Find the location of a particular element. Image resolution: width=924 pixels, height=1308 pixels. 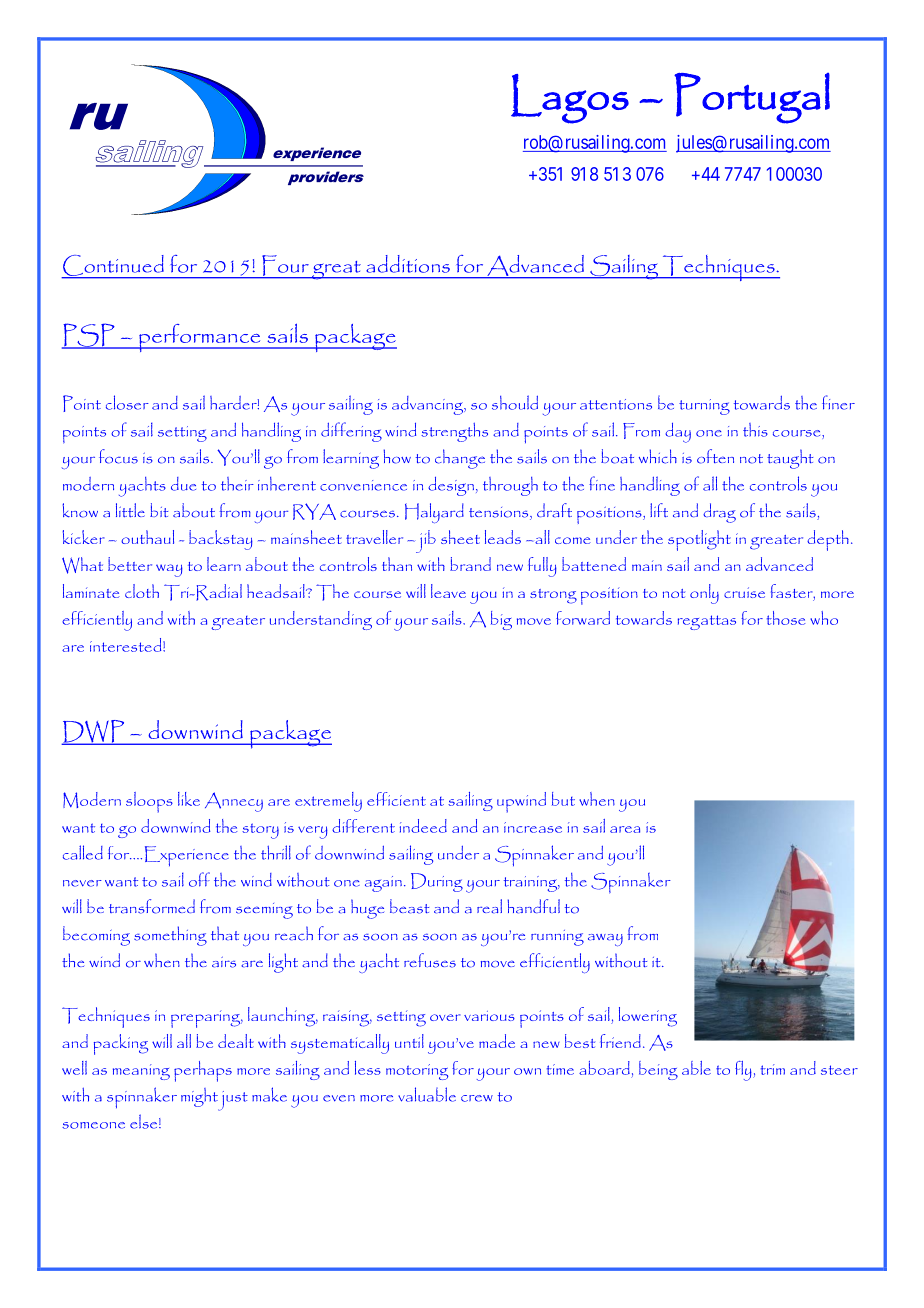

might is located at coordinates (199, 1097).
